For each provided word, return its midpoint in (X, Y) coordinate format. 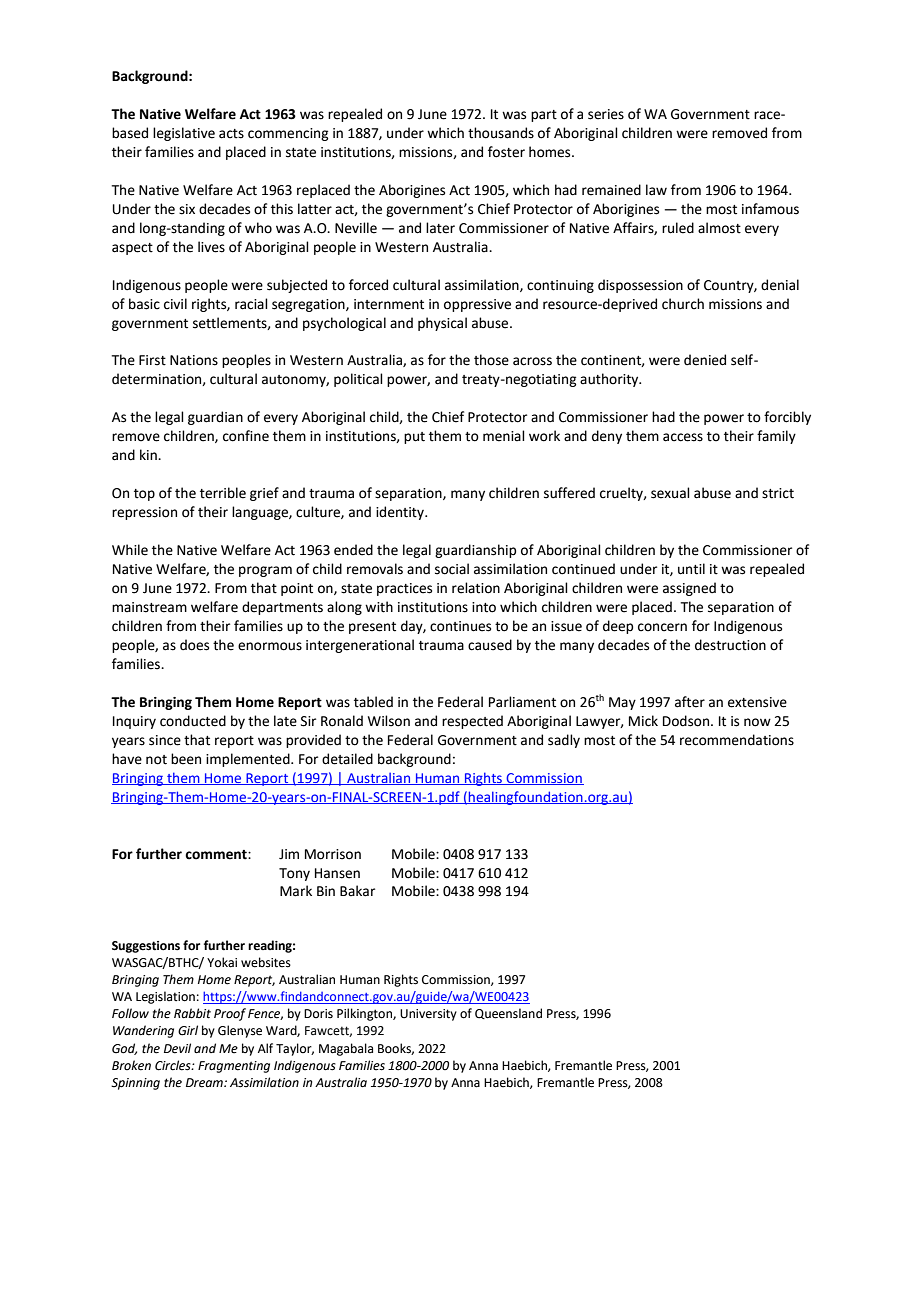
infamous (770, 209)
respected (472, 722)
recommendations (737, 740)
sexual (670, 493)
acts (231, 134)
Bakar (357, 891)
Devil (177, 1048)
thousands (501, 133)
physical (442, 324)
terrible (223, 493)
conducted (193, 721)
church (683, 304)
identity (401, 513)
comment (217, 855)
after (690, 702)
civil (175, 304)
